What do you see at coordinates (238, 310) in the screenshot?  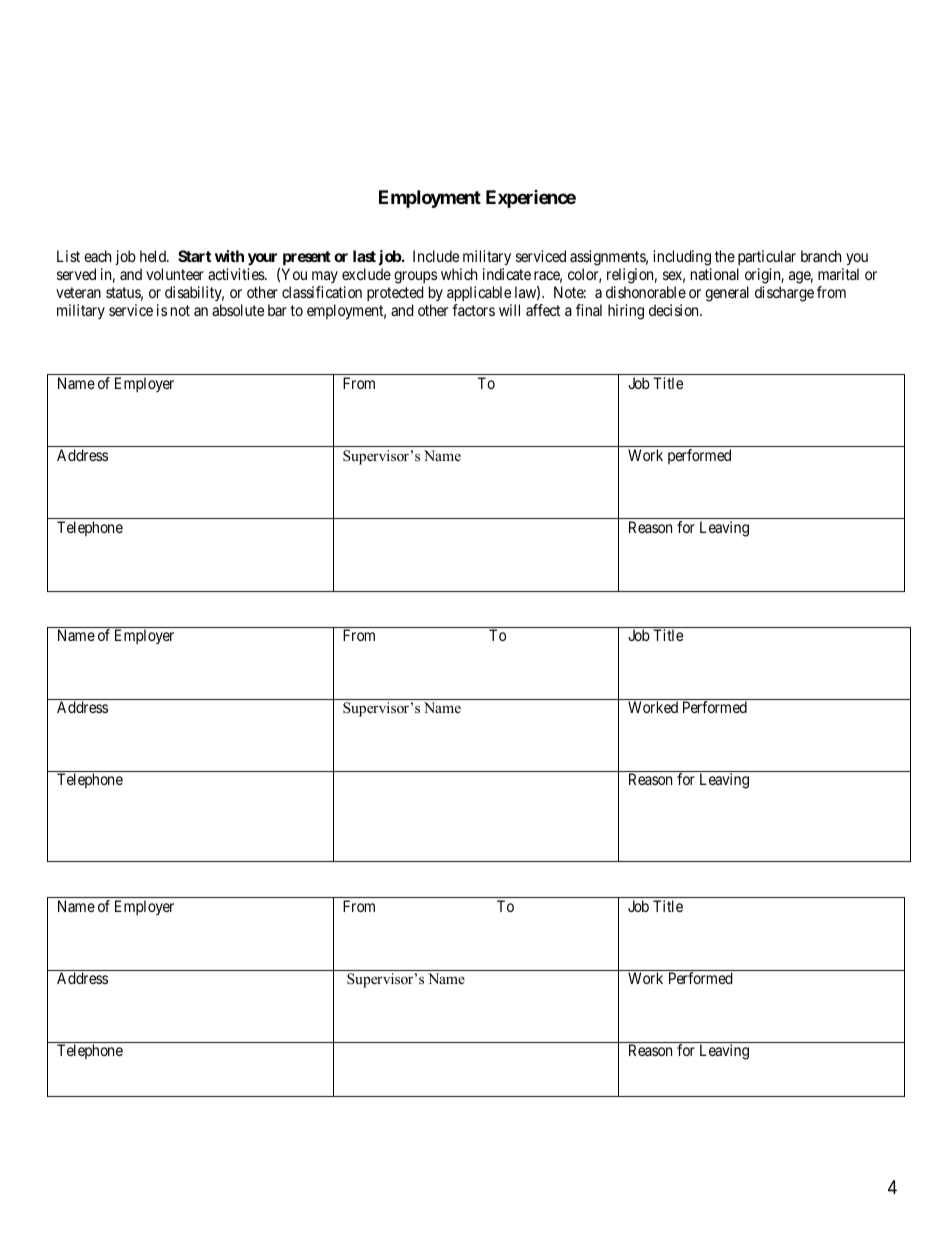 I see `absolute` at bounding box center [238, 310].
